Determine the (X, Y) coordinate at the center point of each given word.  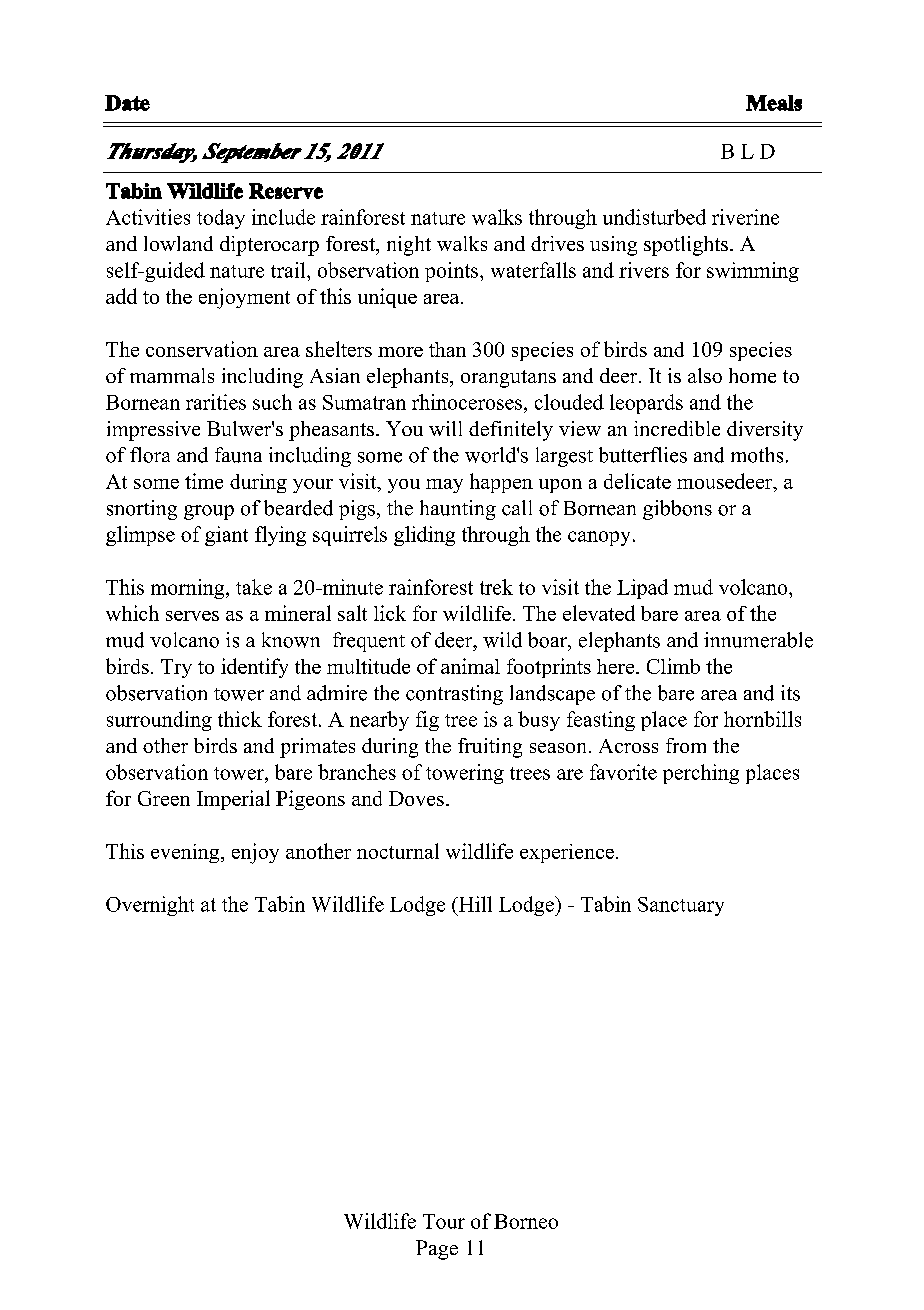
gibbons (677, 510)
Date (127, 103)
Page (437, 1250)
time (204, 481)
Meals (774, 103)
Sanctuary (681, 906)
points (453, 272)
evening (186, 853)
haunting (458, 510)
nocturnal (398, 851)
